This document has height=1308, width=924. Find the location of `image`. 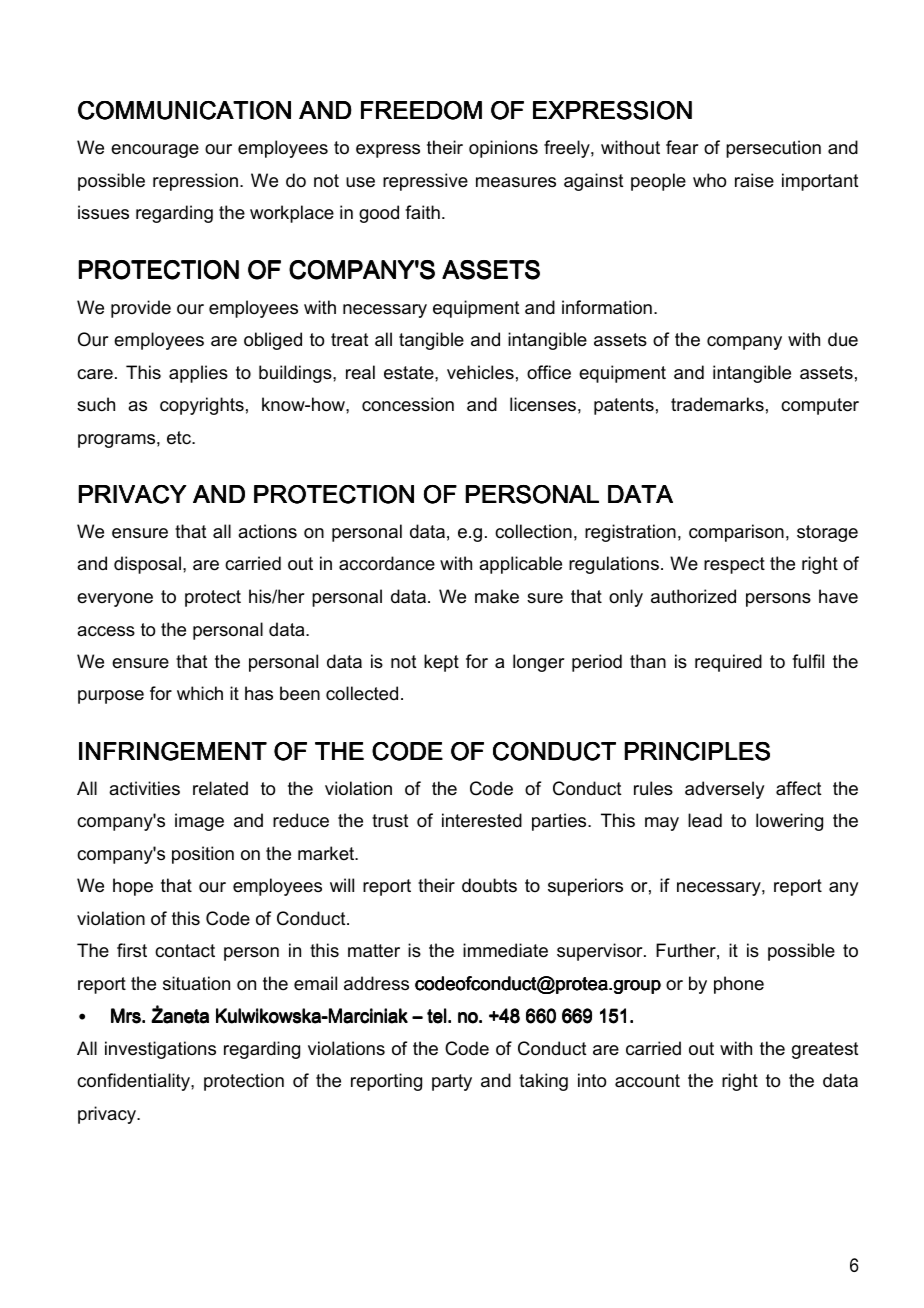

image is located at coordinates (199, 822).
